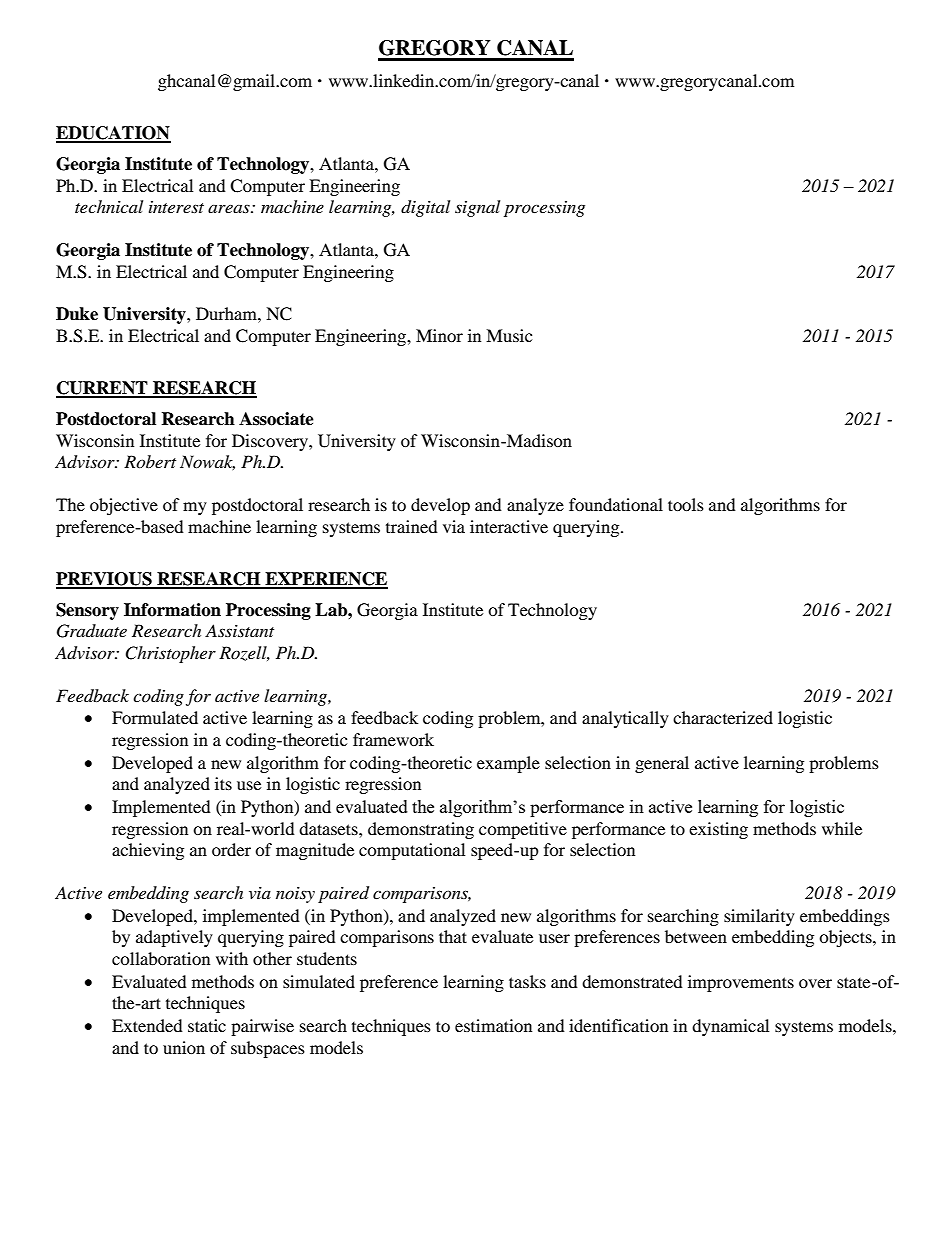  What do you see at coordinates (147, 1025) in the page?
I see `Extended` at bounding box center [147, 1025].
